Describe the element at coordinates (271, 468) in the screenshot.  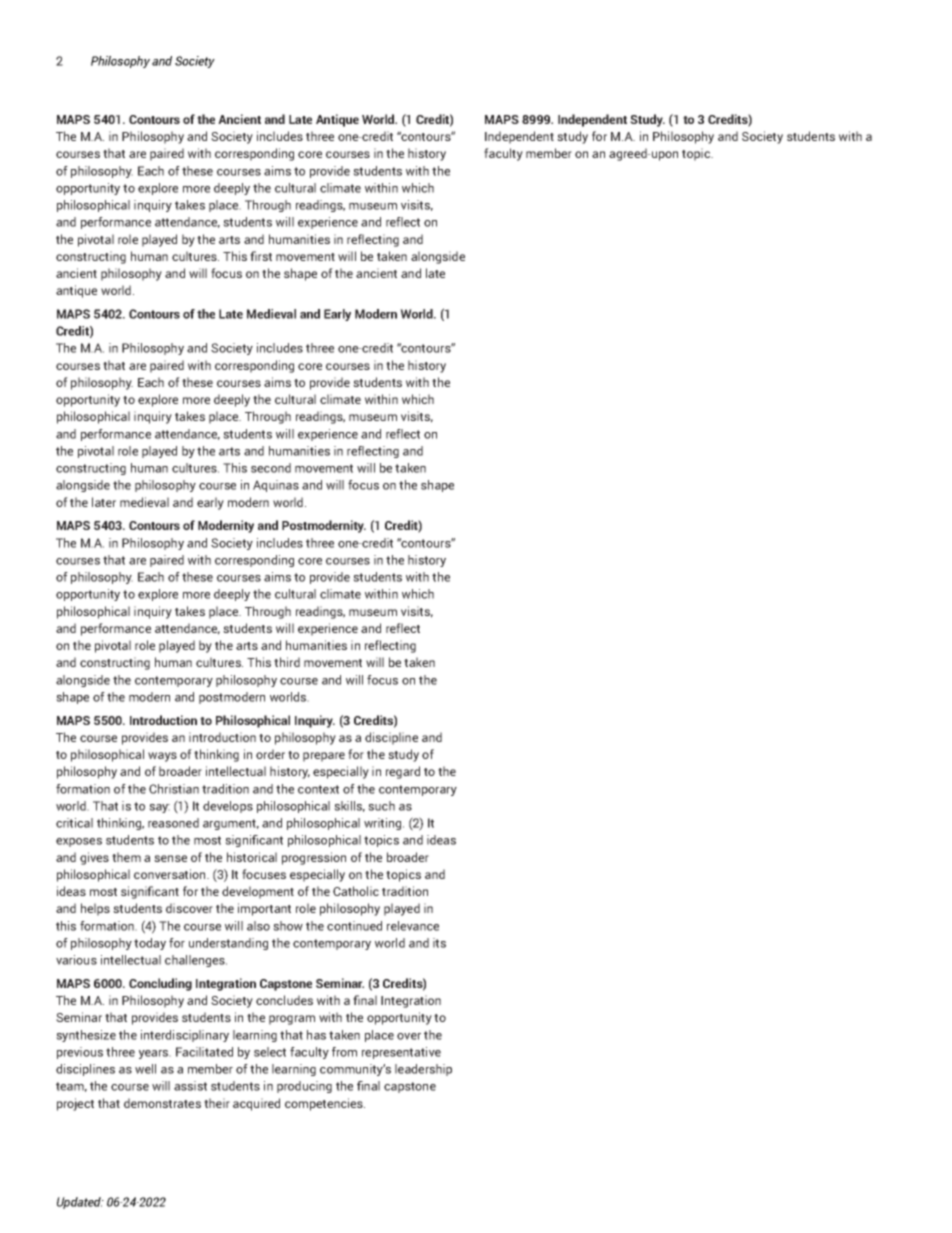
I see `second` at that location.
